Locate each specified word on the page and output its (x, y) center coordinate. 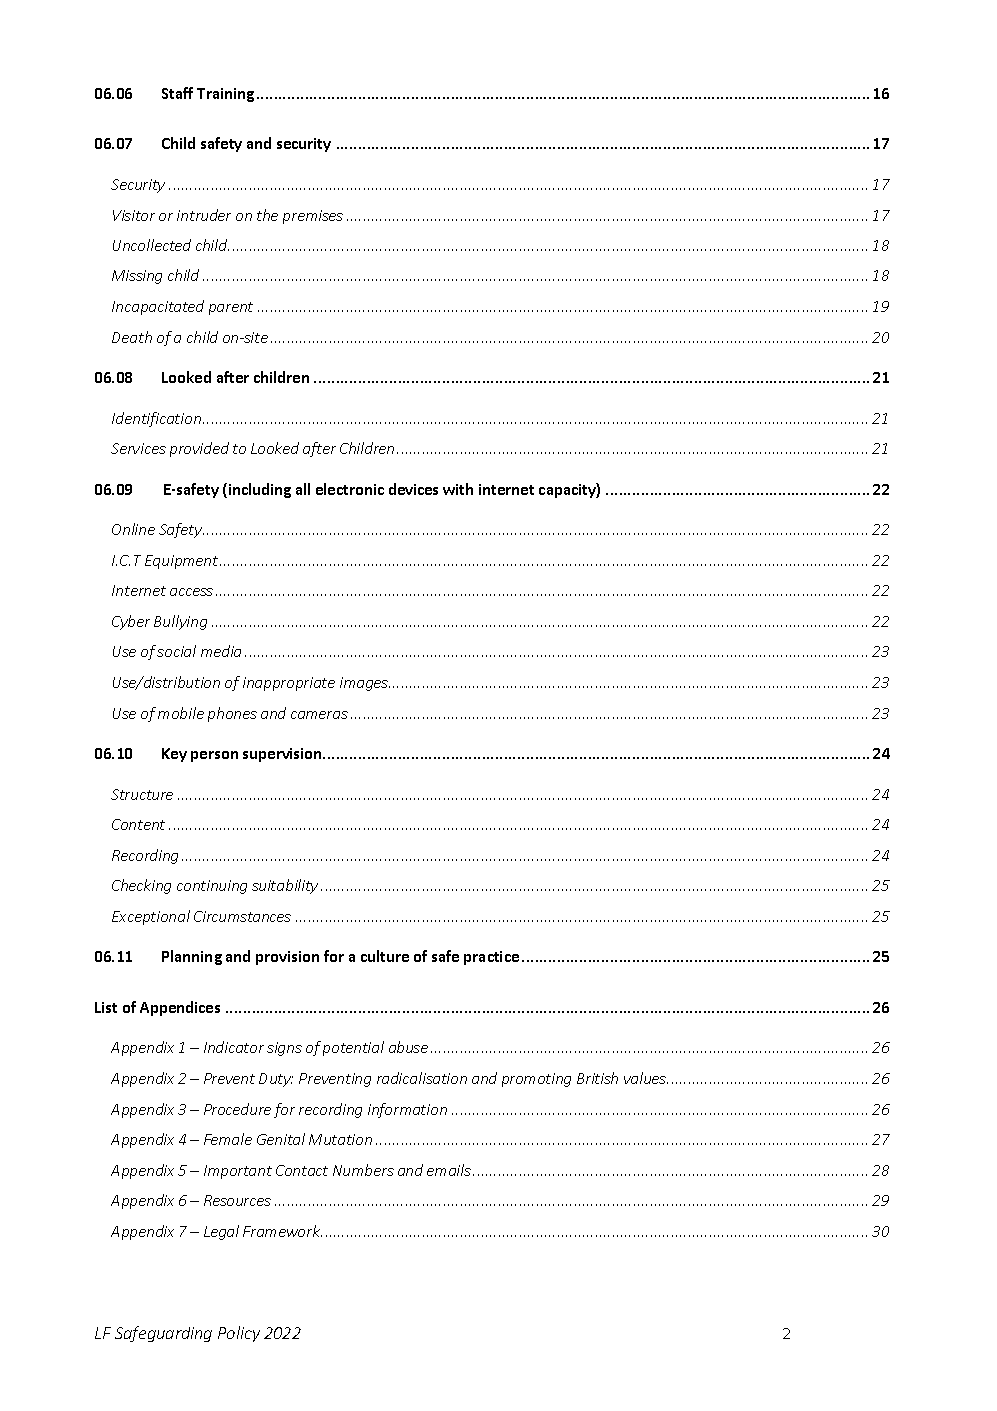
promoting (536, 1080)
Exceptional (151, 917)
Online (133, 529)
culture (385, 956)
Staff (177, 93)
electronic (350, 489)
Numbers (363, 1170)
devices (413, 489)
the (267, 215)
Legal (221, 1232)
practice (491, 958)
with (458, 489)
